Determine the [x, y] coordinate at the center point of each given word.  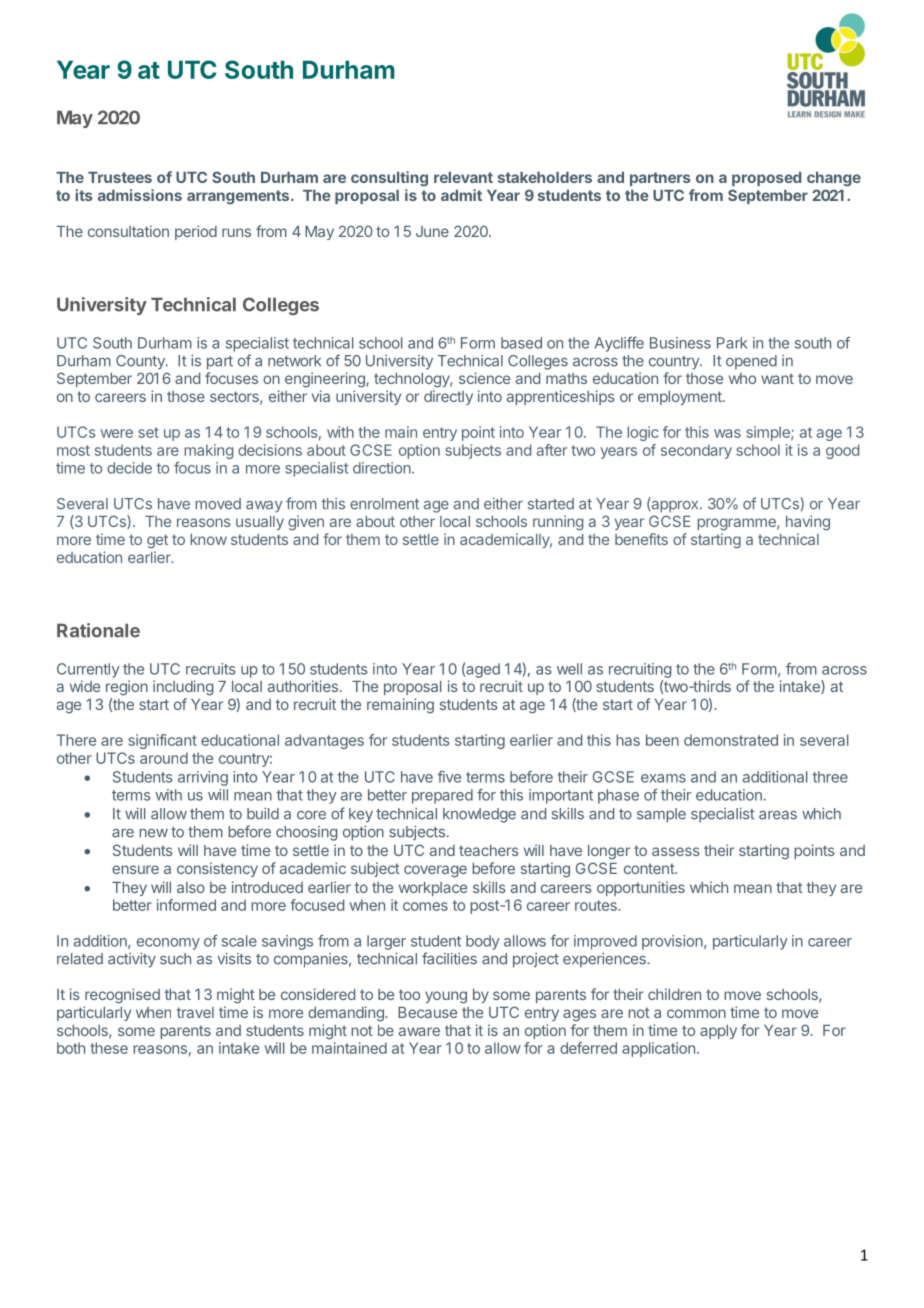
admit [461, 195]
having [808, 523]
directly [448, 397]
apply [718, 1032]
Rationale [98, 630]
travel [195, 1012]
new [153, 833]
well [569, 669]
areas [778, 815]
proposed [766, 179]
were [117, 433]
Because [427, 1012]
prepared [442, 796]
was [727, 433]
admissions [140, 195]
